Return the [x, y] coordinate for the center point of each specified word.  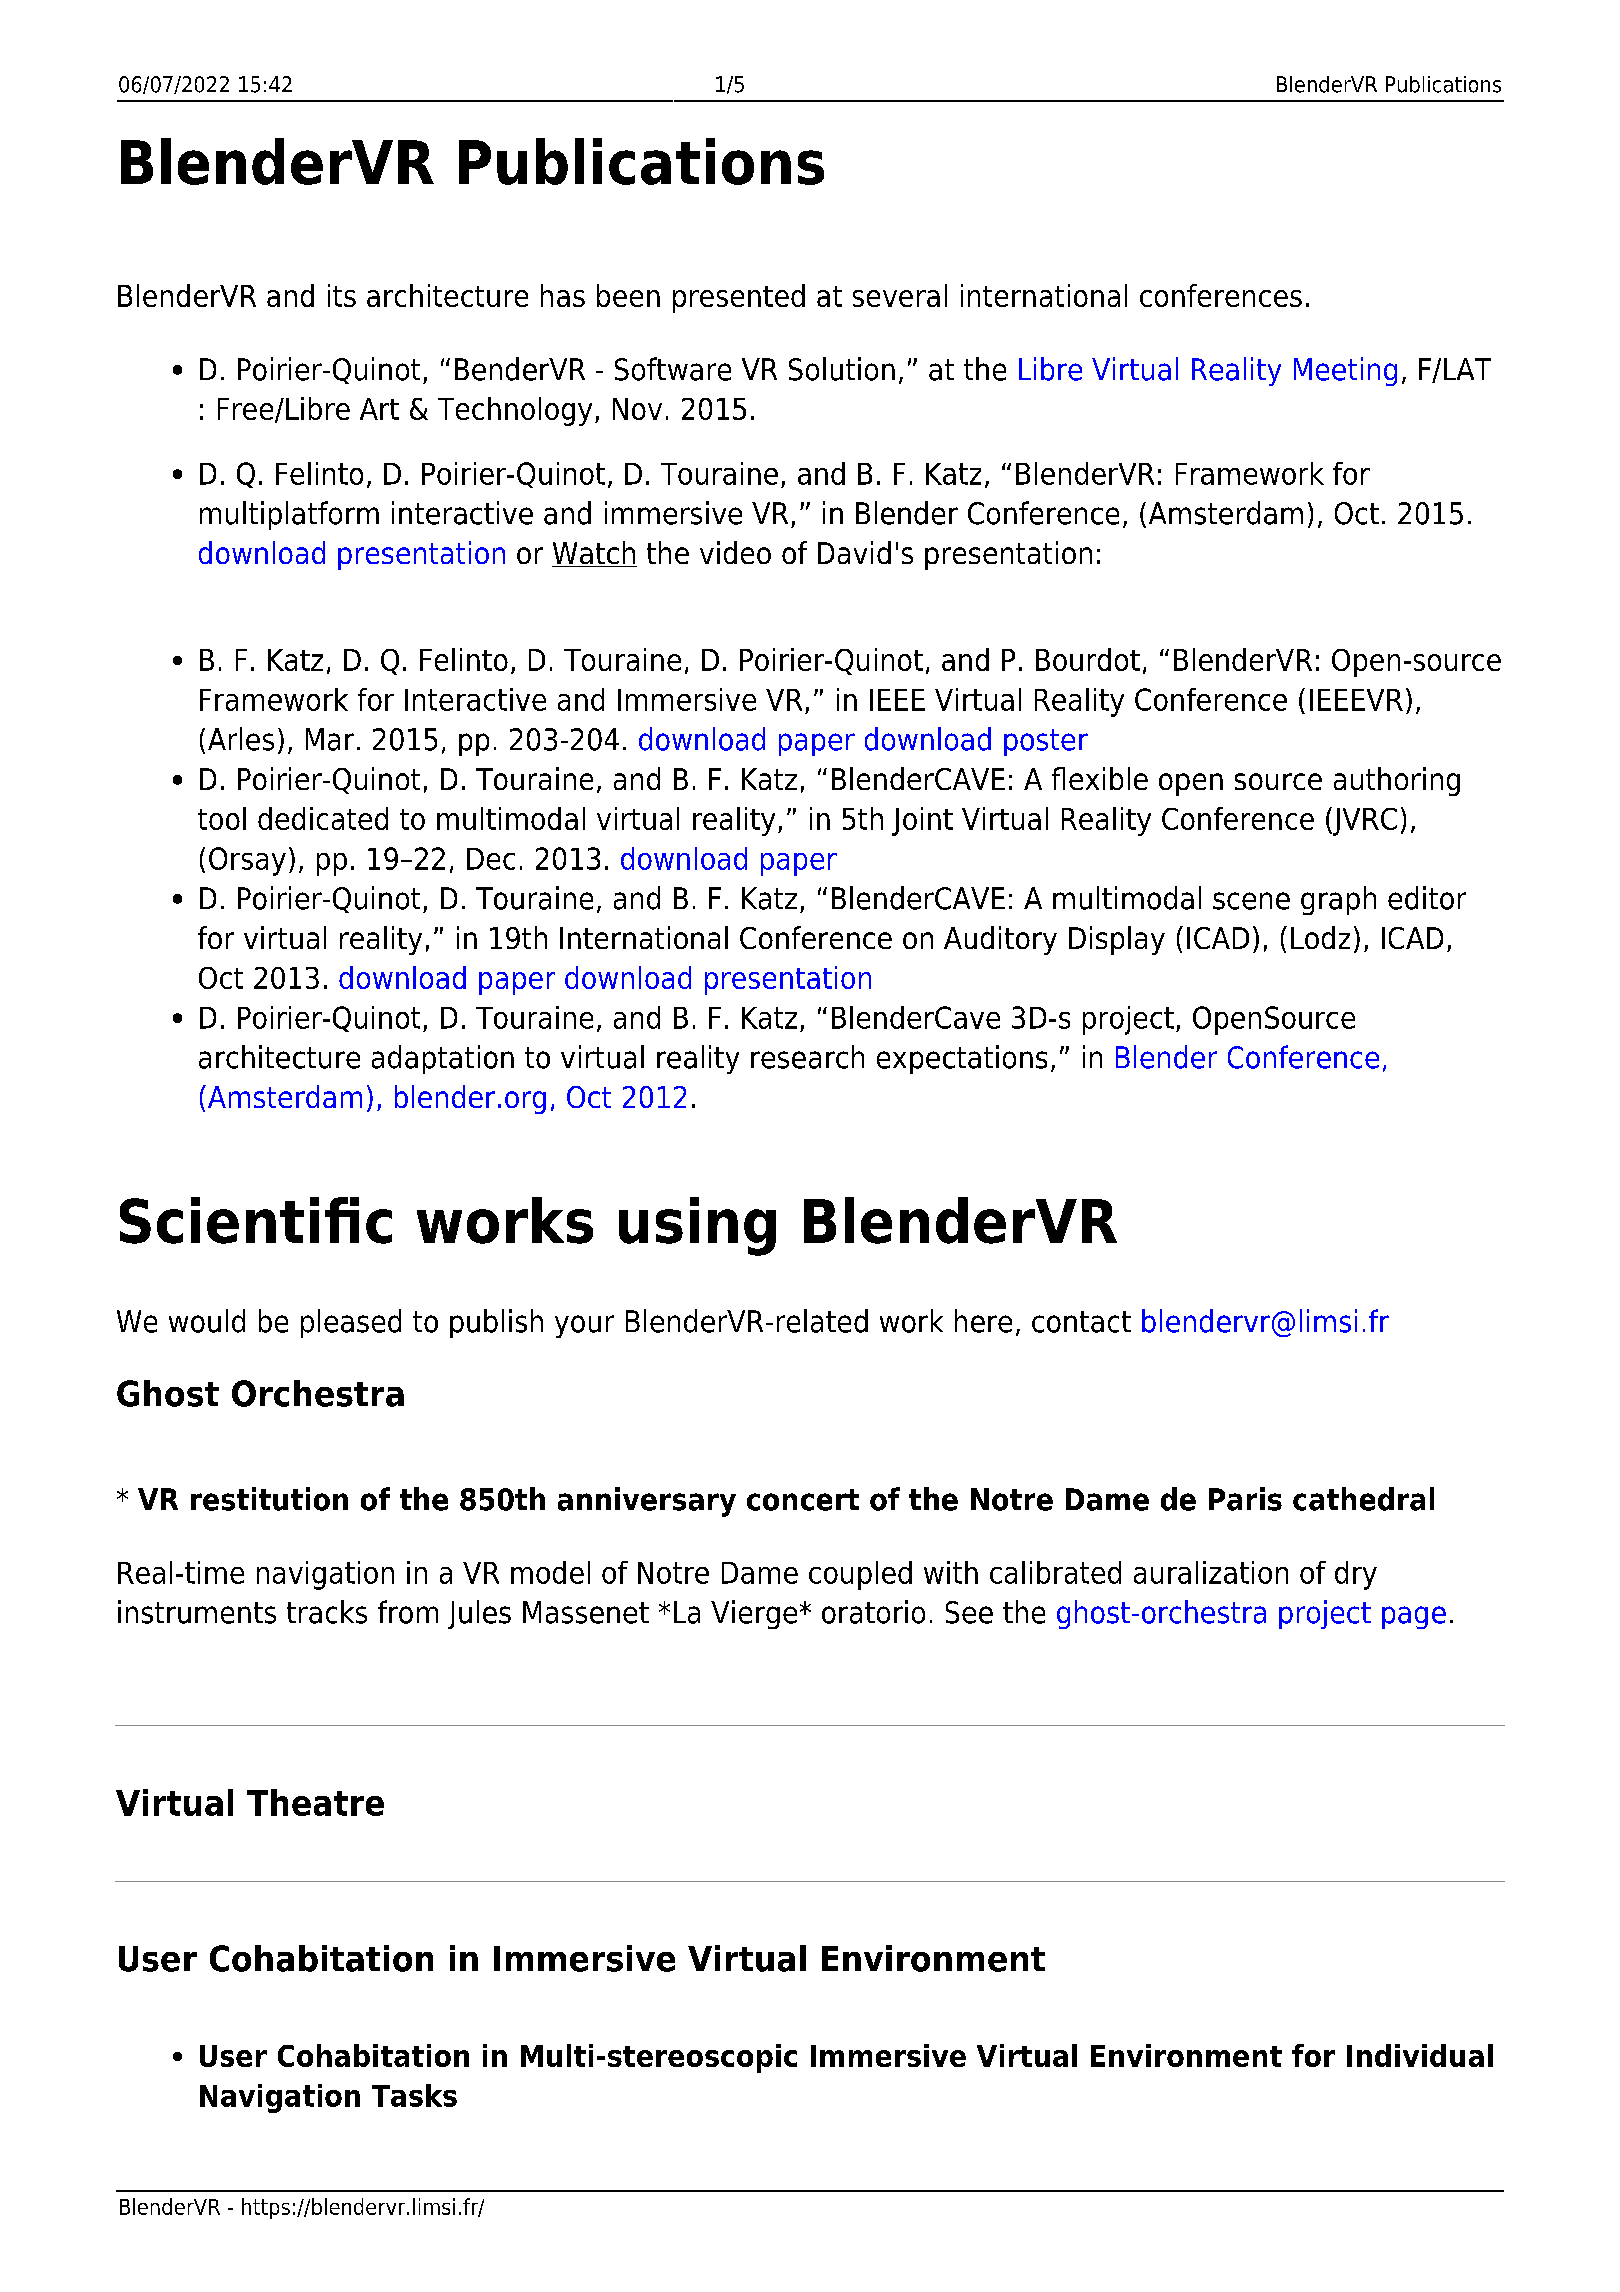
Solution [842, 369]
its [342, 295]
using [697, 1226]
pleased [351, 1323]
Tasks [414, 2095]
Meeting [1345, 371]
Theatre [315, 1802]
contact [1081, 1322]
